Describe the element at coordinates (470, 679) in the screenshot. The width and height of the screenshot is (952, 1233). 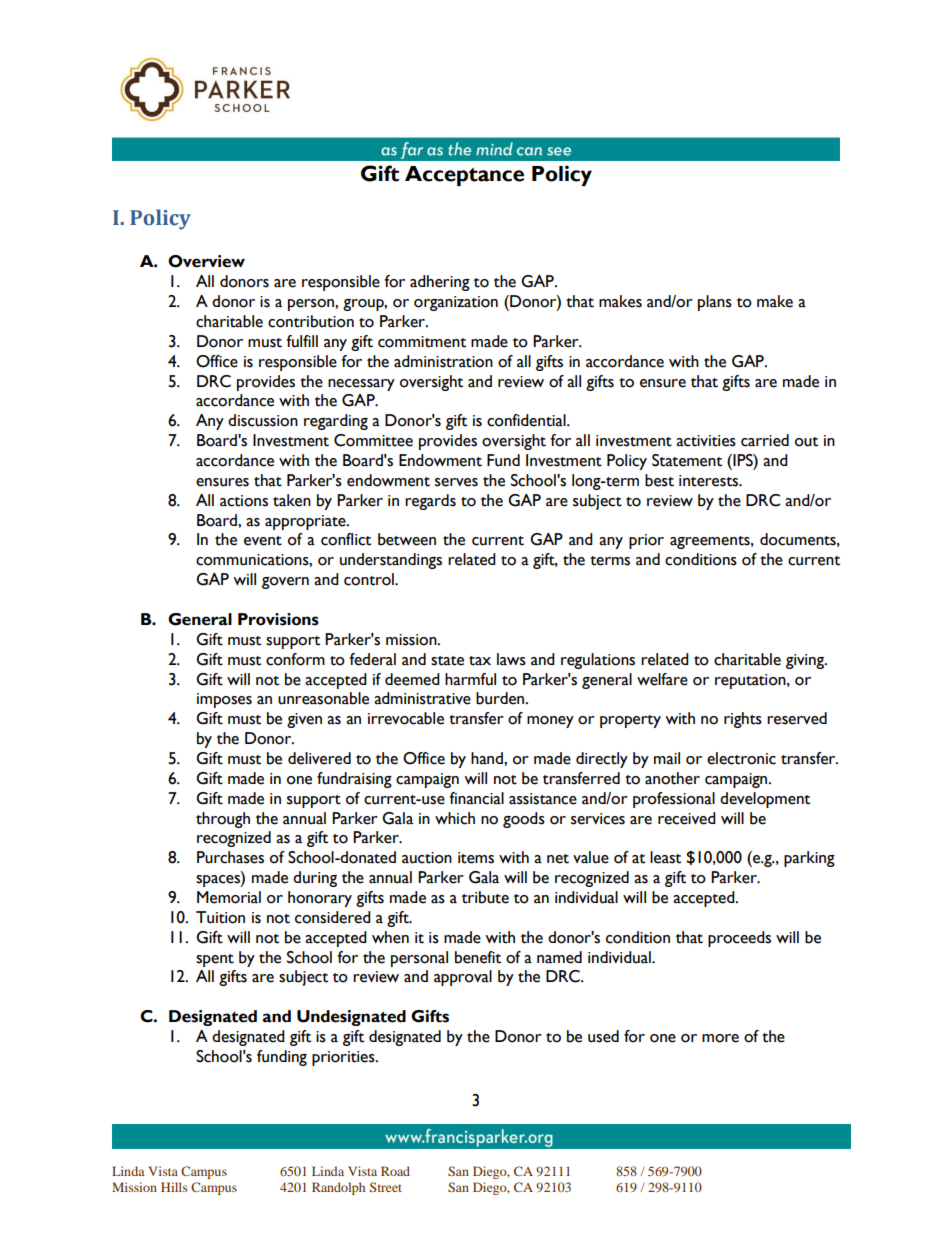
I see `harmful` at that location.
